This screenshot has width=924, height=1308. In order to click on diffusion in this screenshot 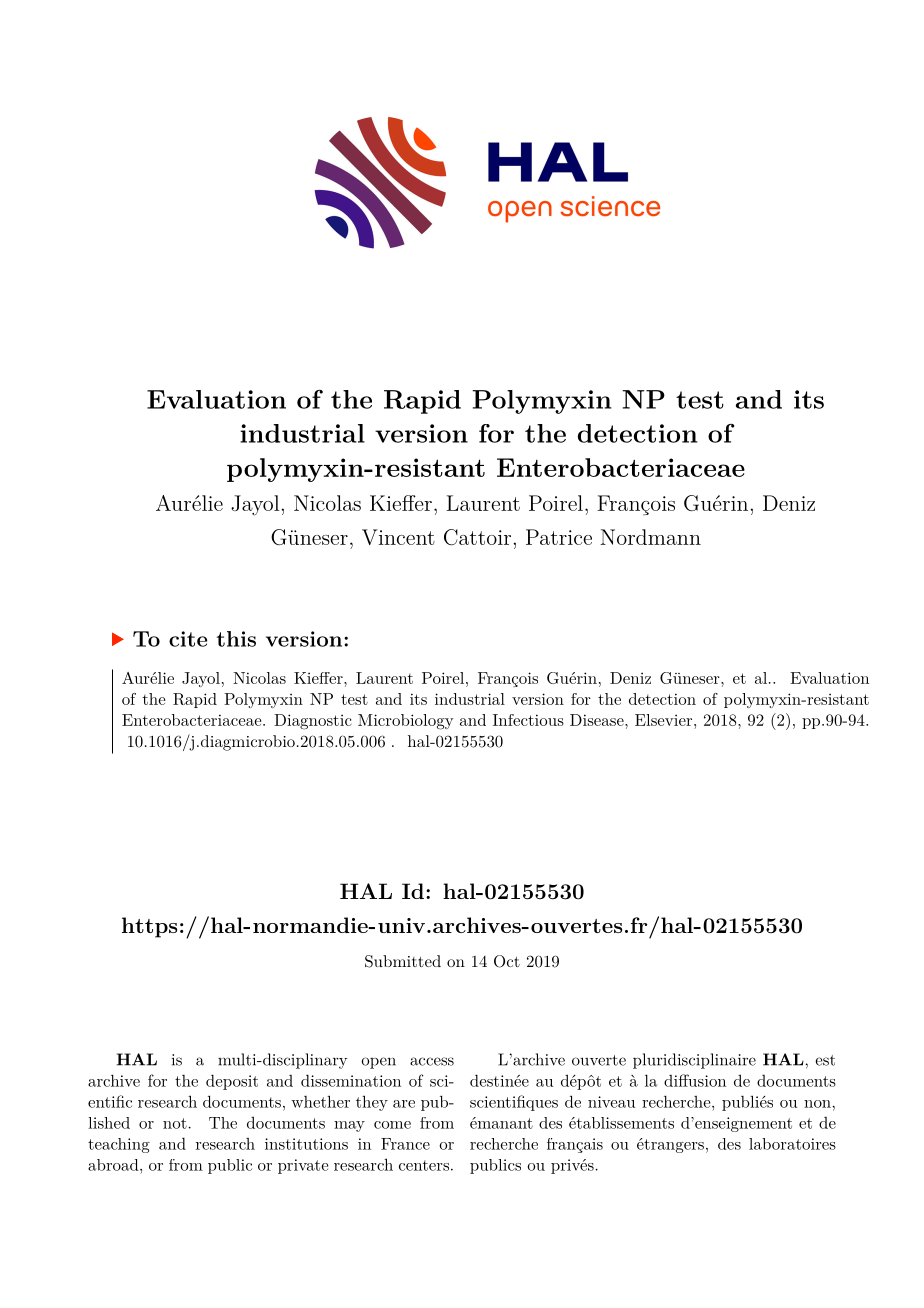, I will do `click(695, 1080)`.
